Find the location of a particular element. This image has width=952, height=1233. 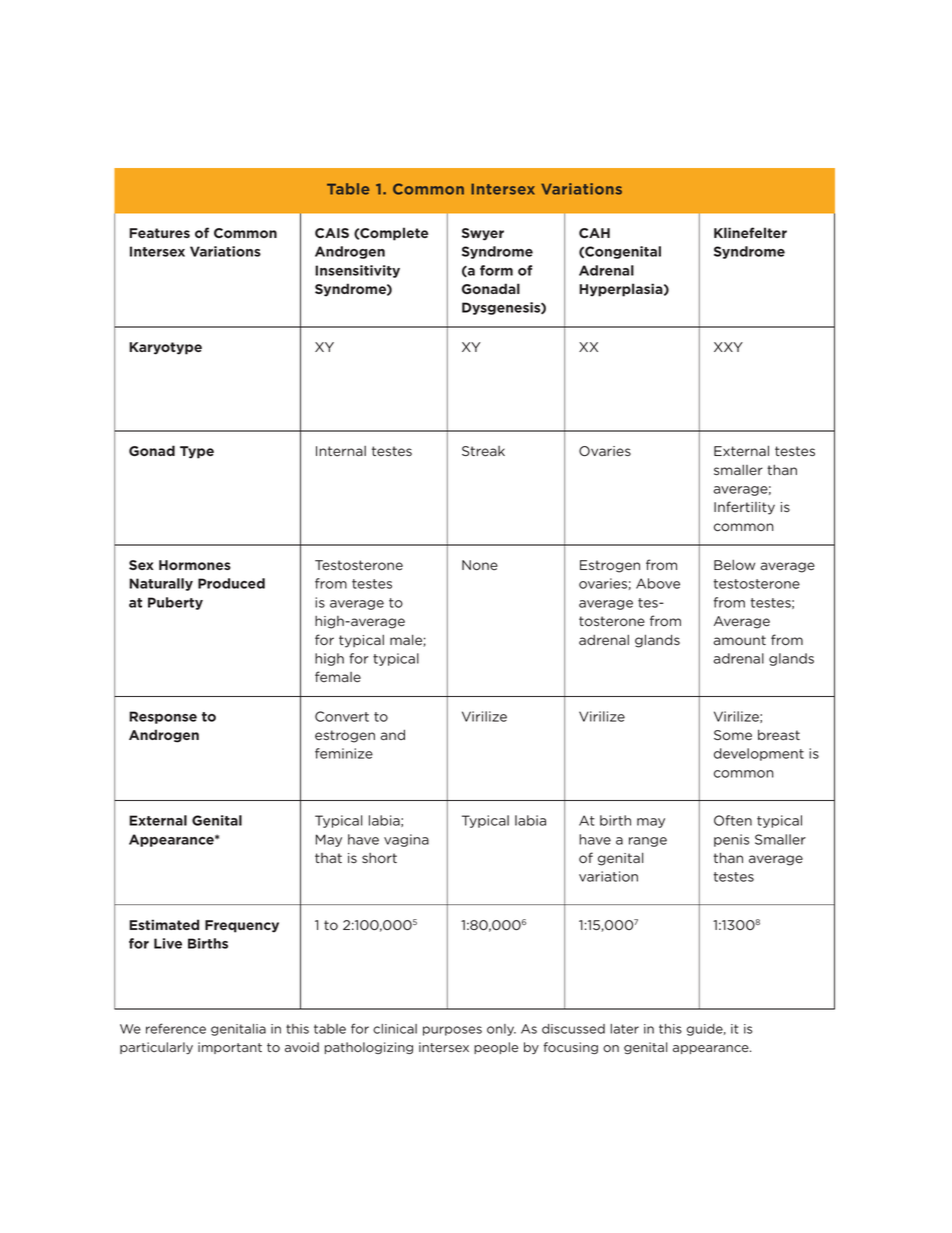

later is located at coordinates (624, 1029).
